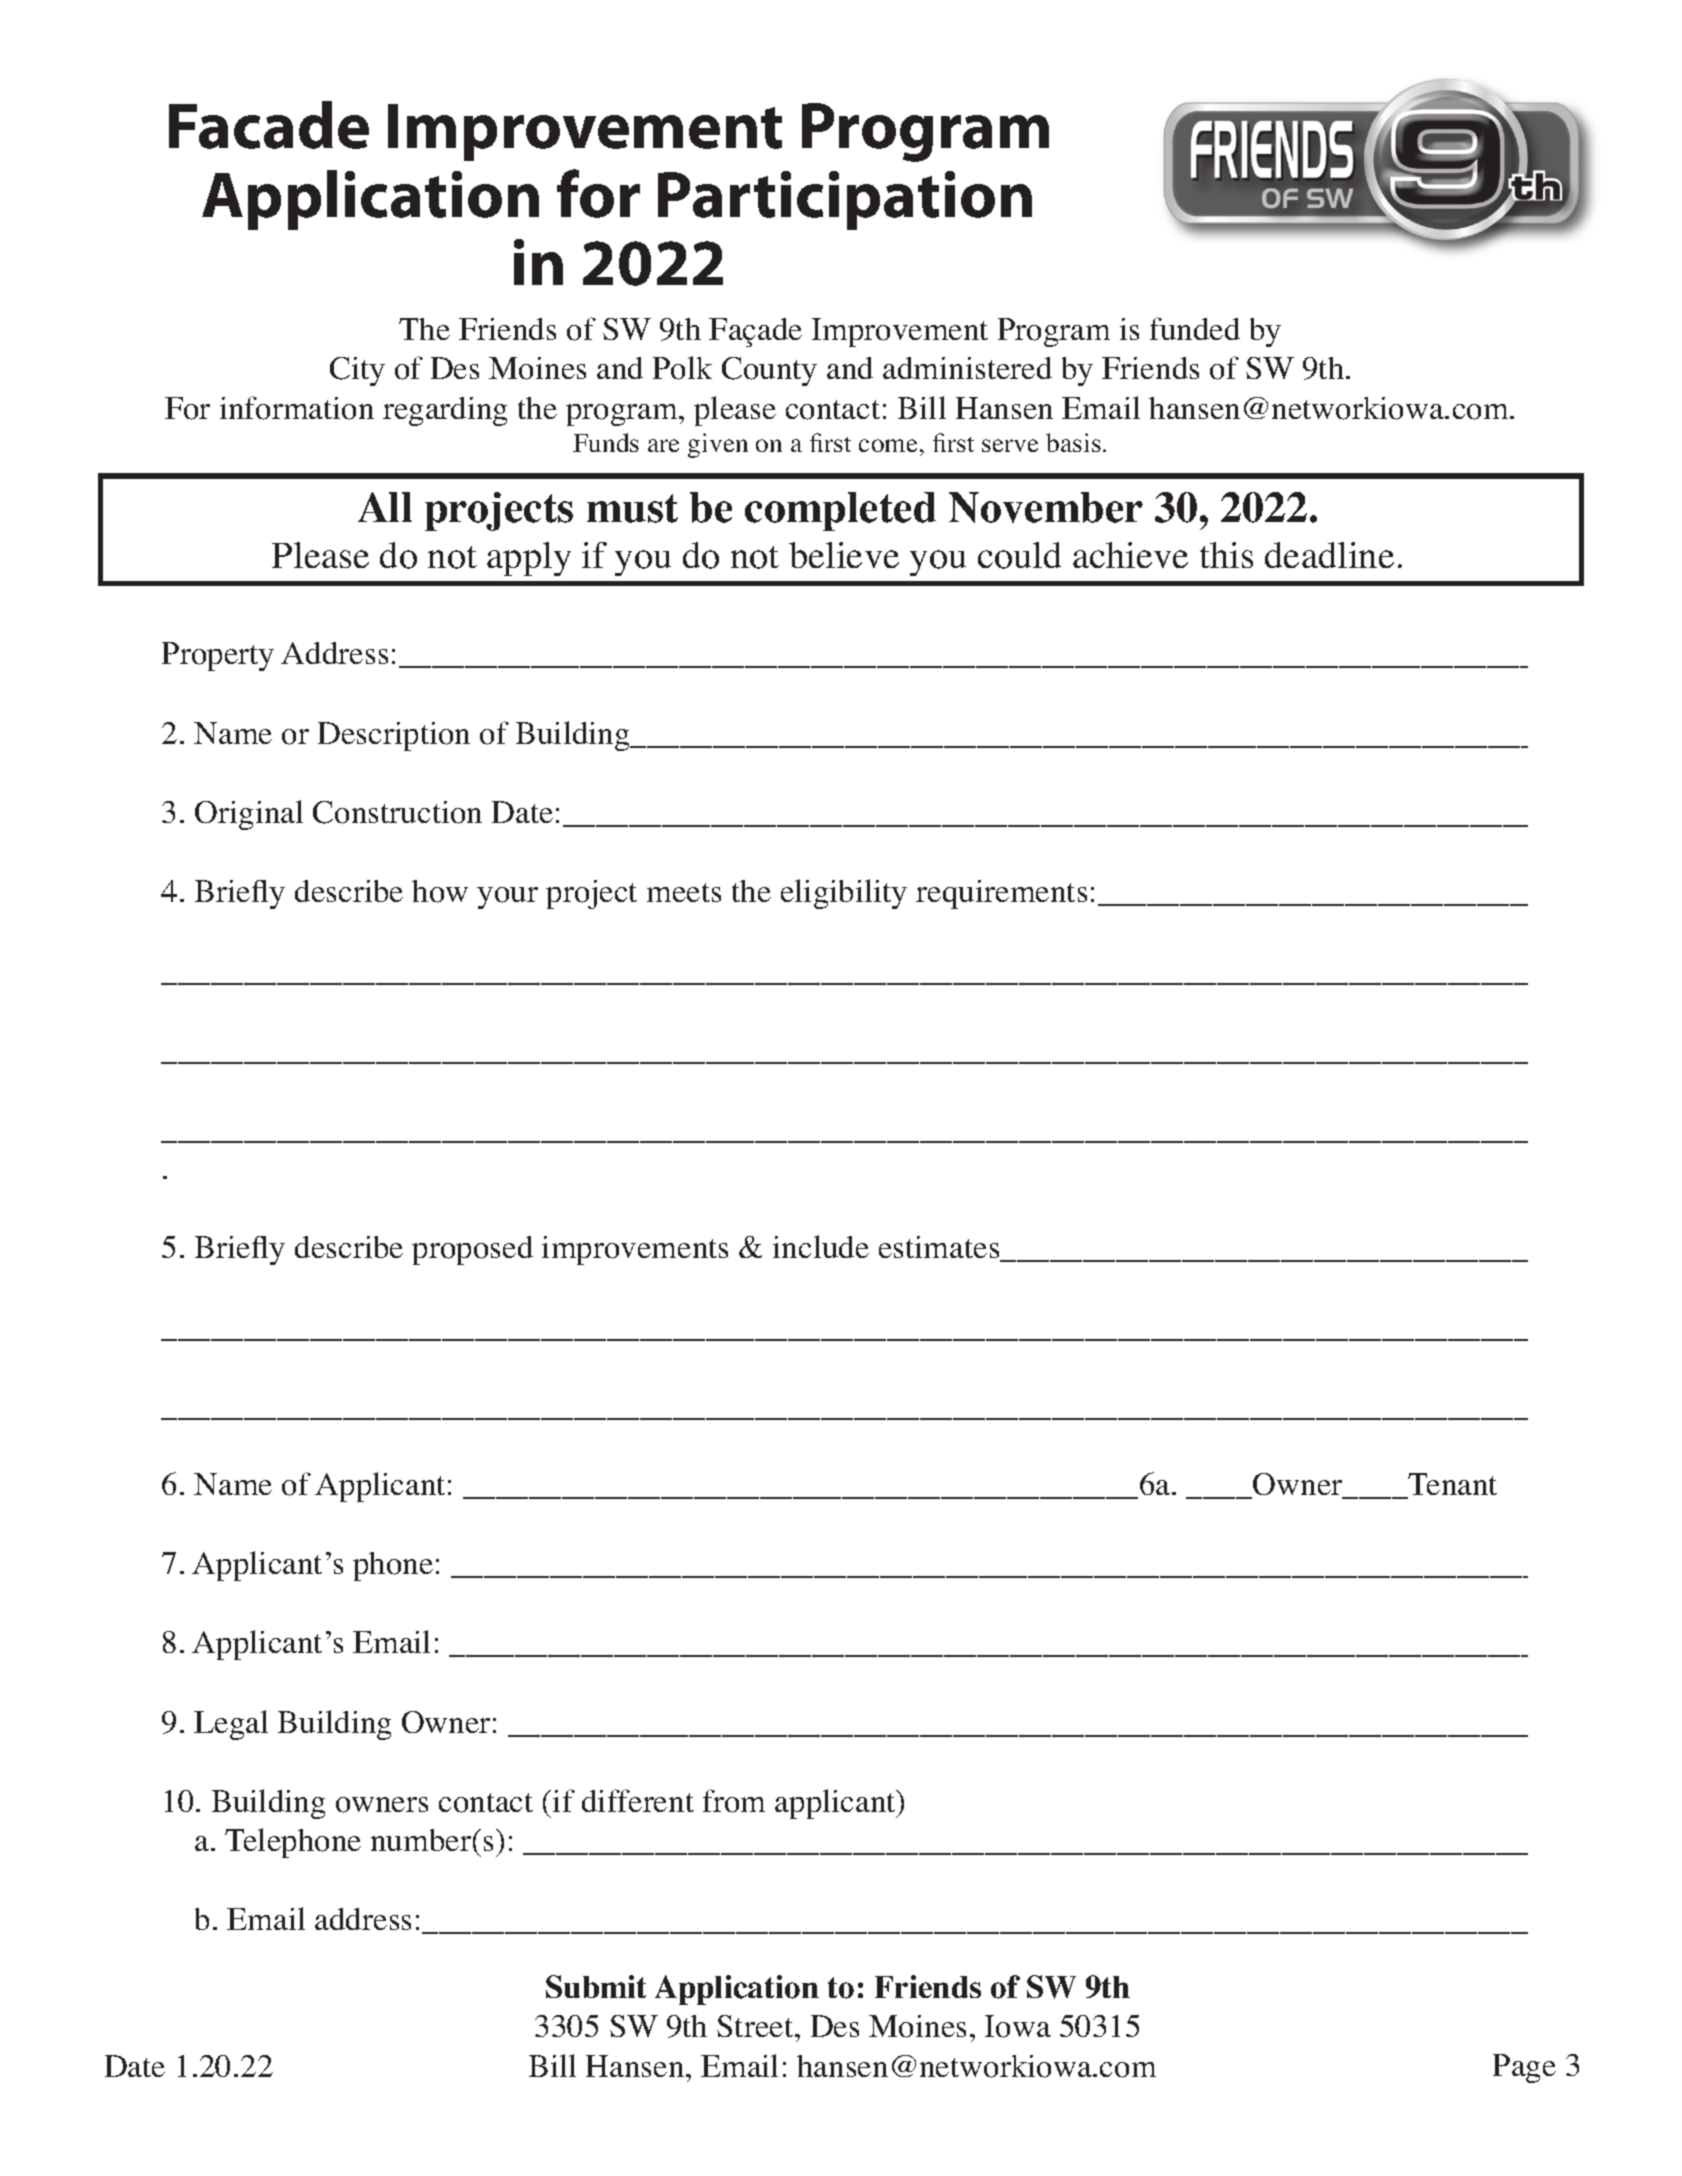 This image has width=1682, height=2176. Describe the element at coordinates (1524, 2068) in the image. I see `Page` at that location.
